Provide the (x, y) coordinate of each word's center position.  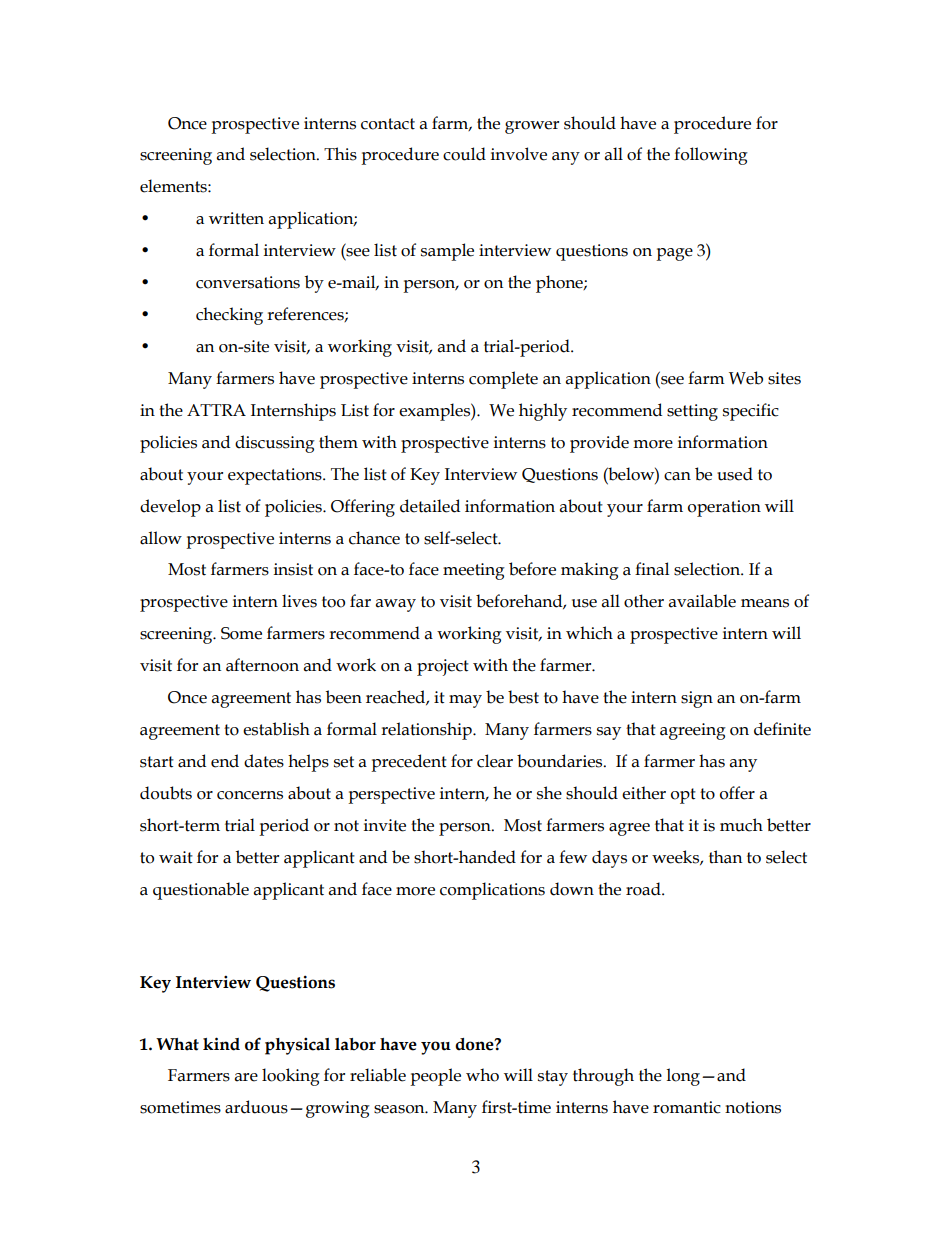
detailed (430, 506)
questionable (201, 891)
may (465, 701)
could (464, 154)
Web (746, 378)
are (246, 1077)
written (236, 218)
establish (276, 729)
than (725, 857)
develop (170, 508)
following (711, 156)
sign (697, 699)
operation (724, 508)
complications (492, 891)
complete (503, 380)
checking (229, 316)
